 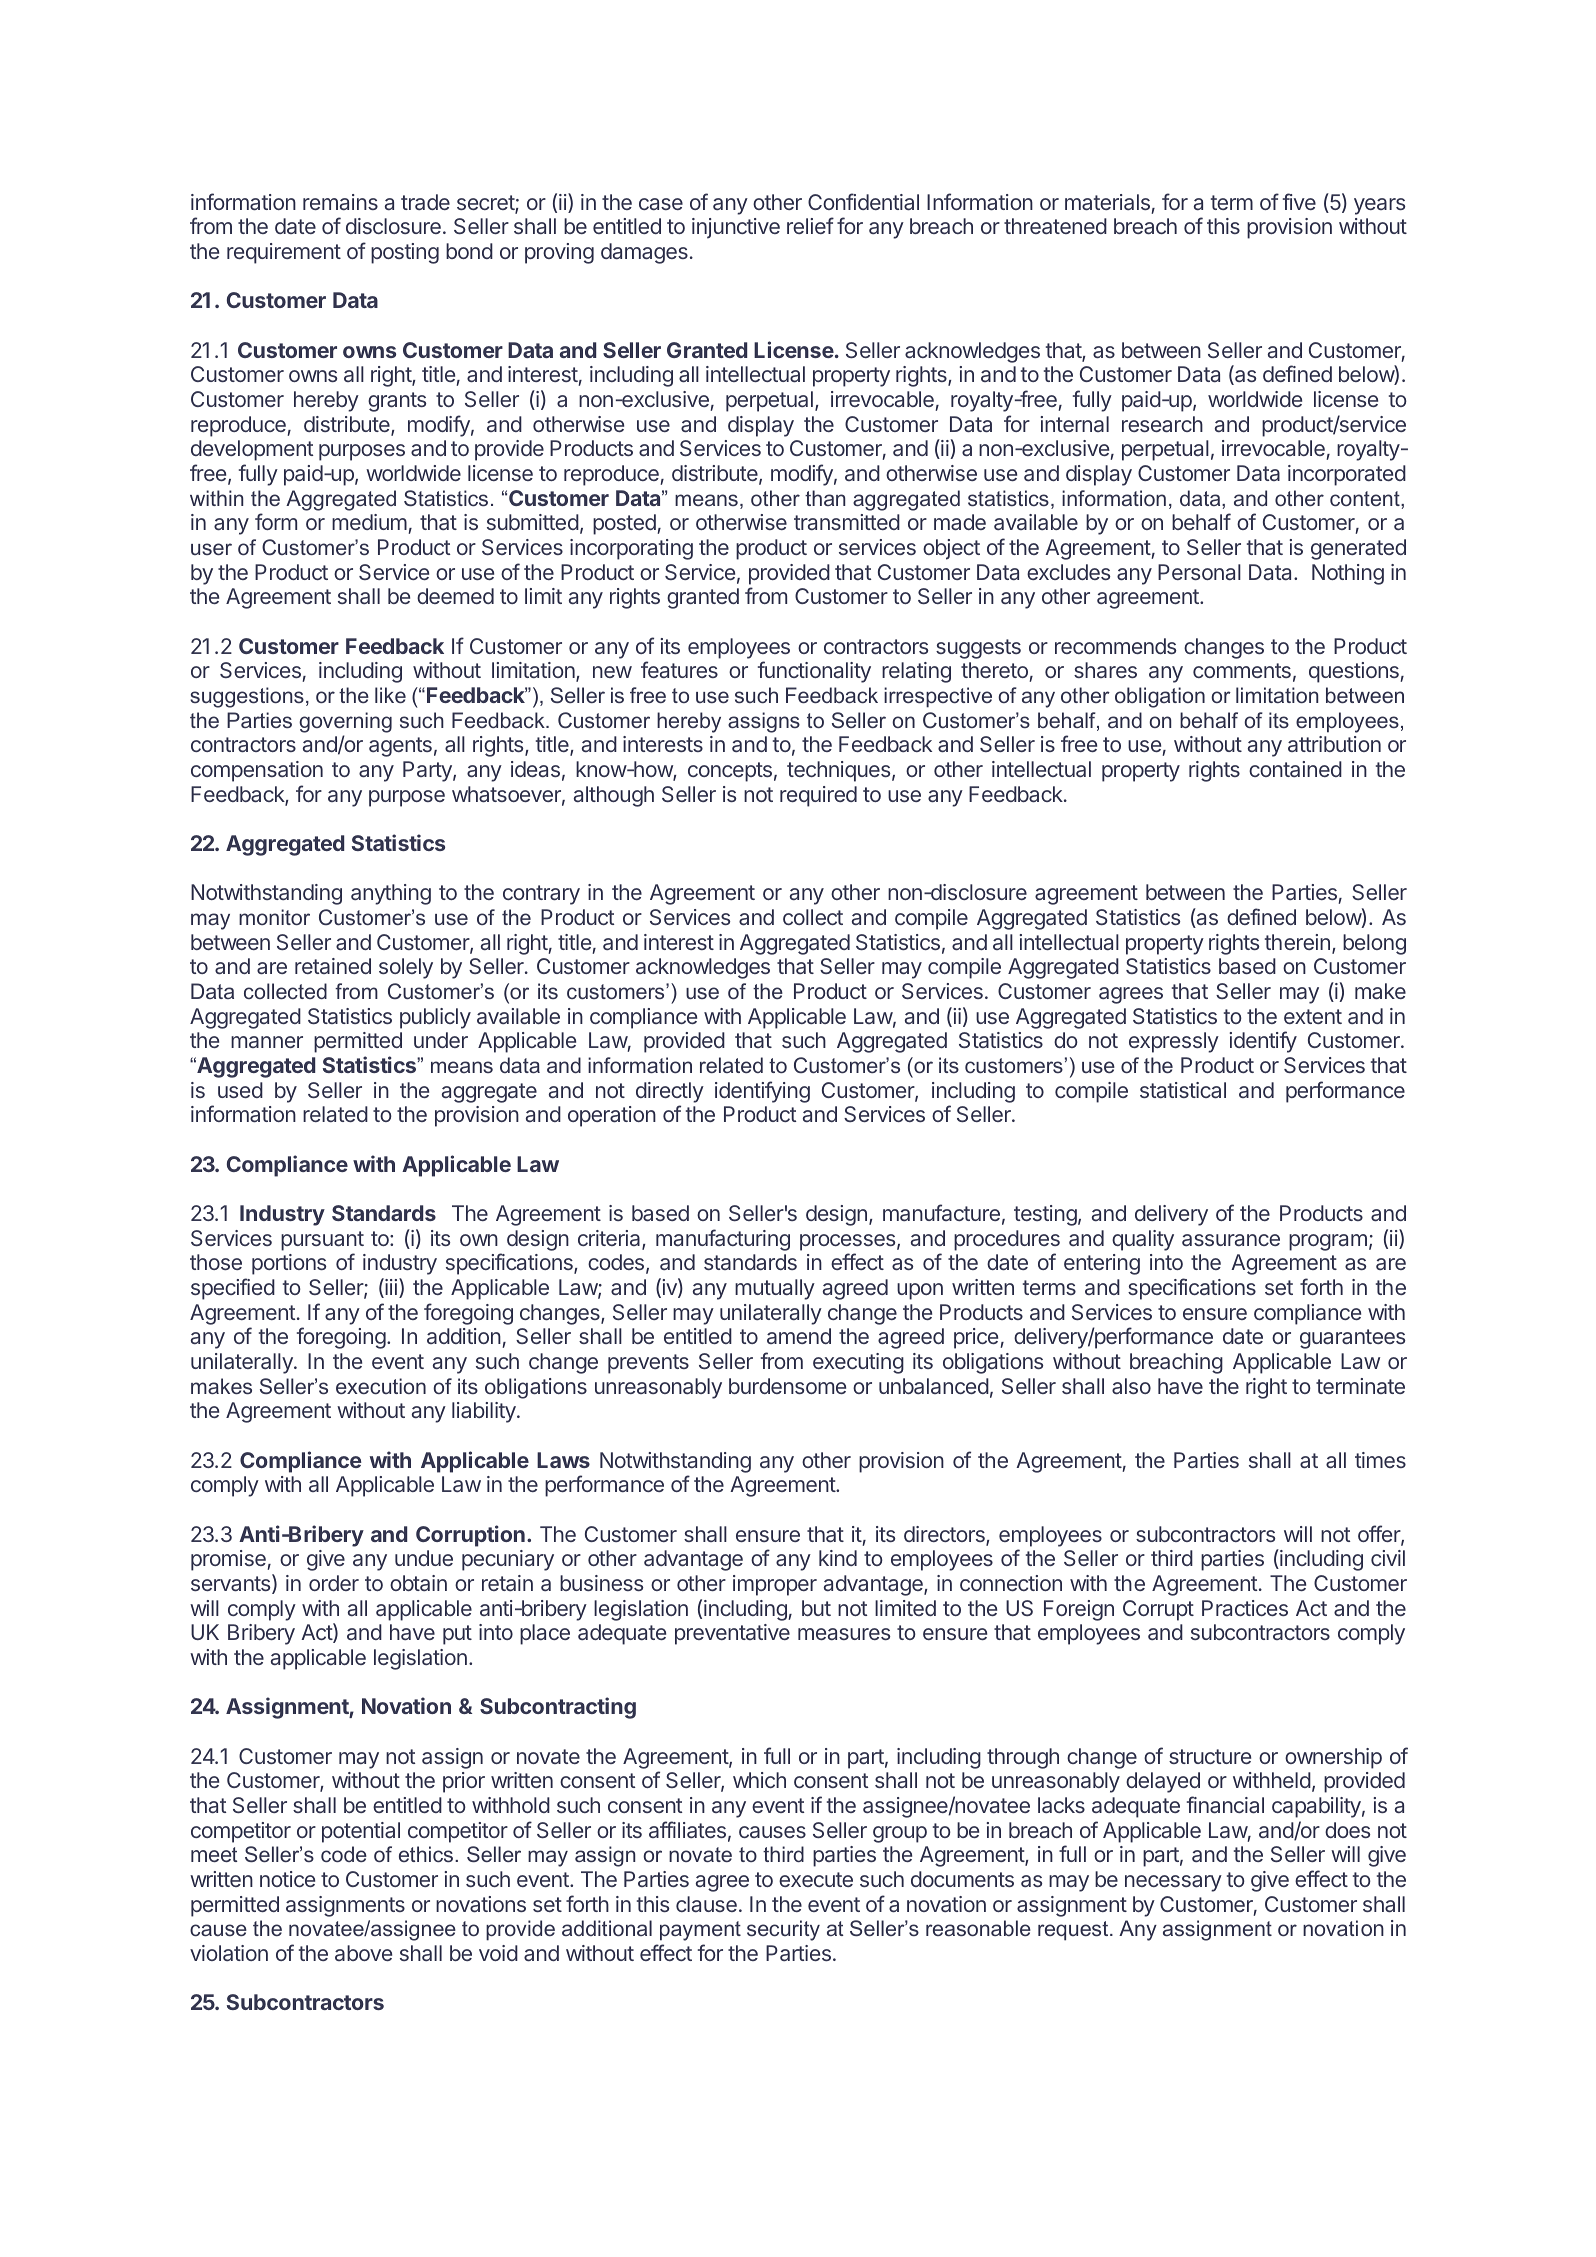 What do you see at coordinates (405, 253) in the page?
I see `posting` at bounding box center [405, 253].
